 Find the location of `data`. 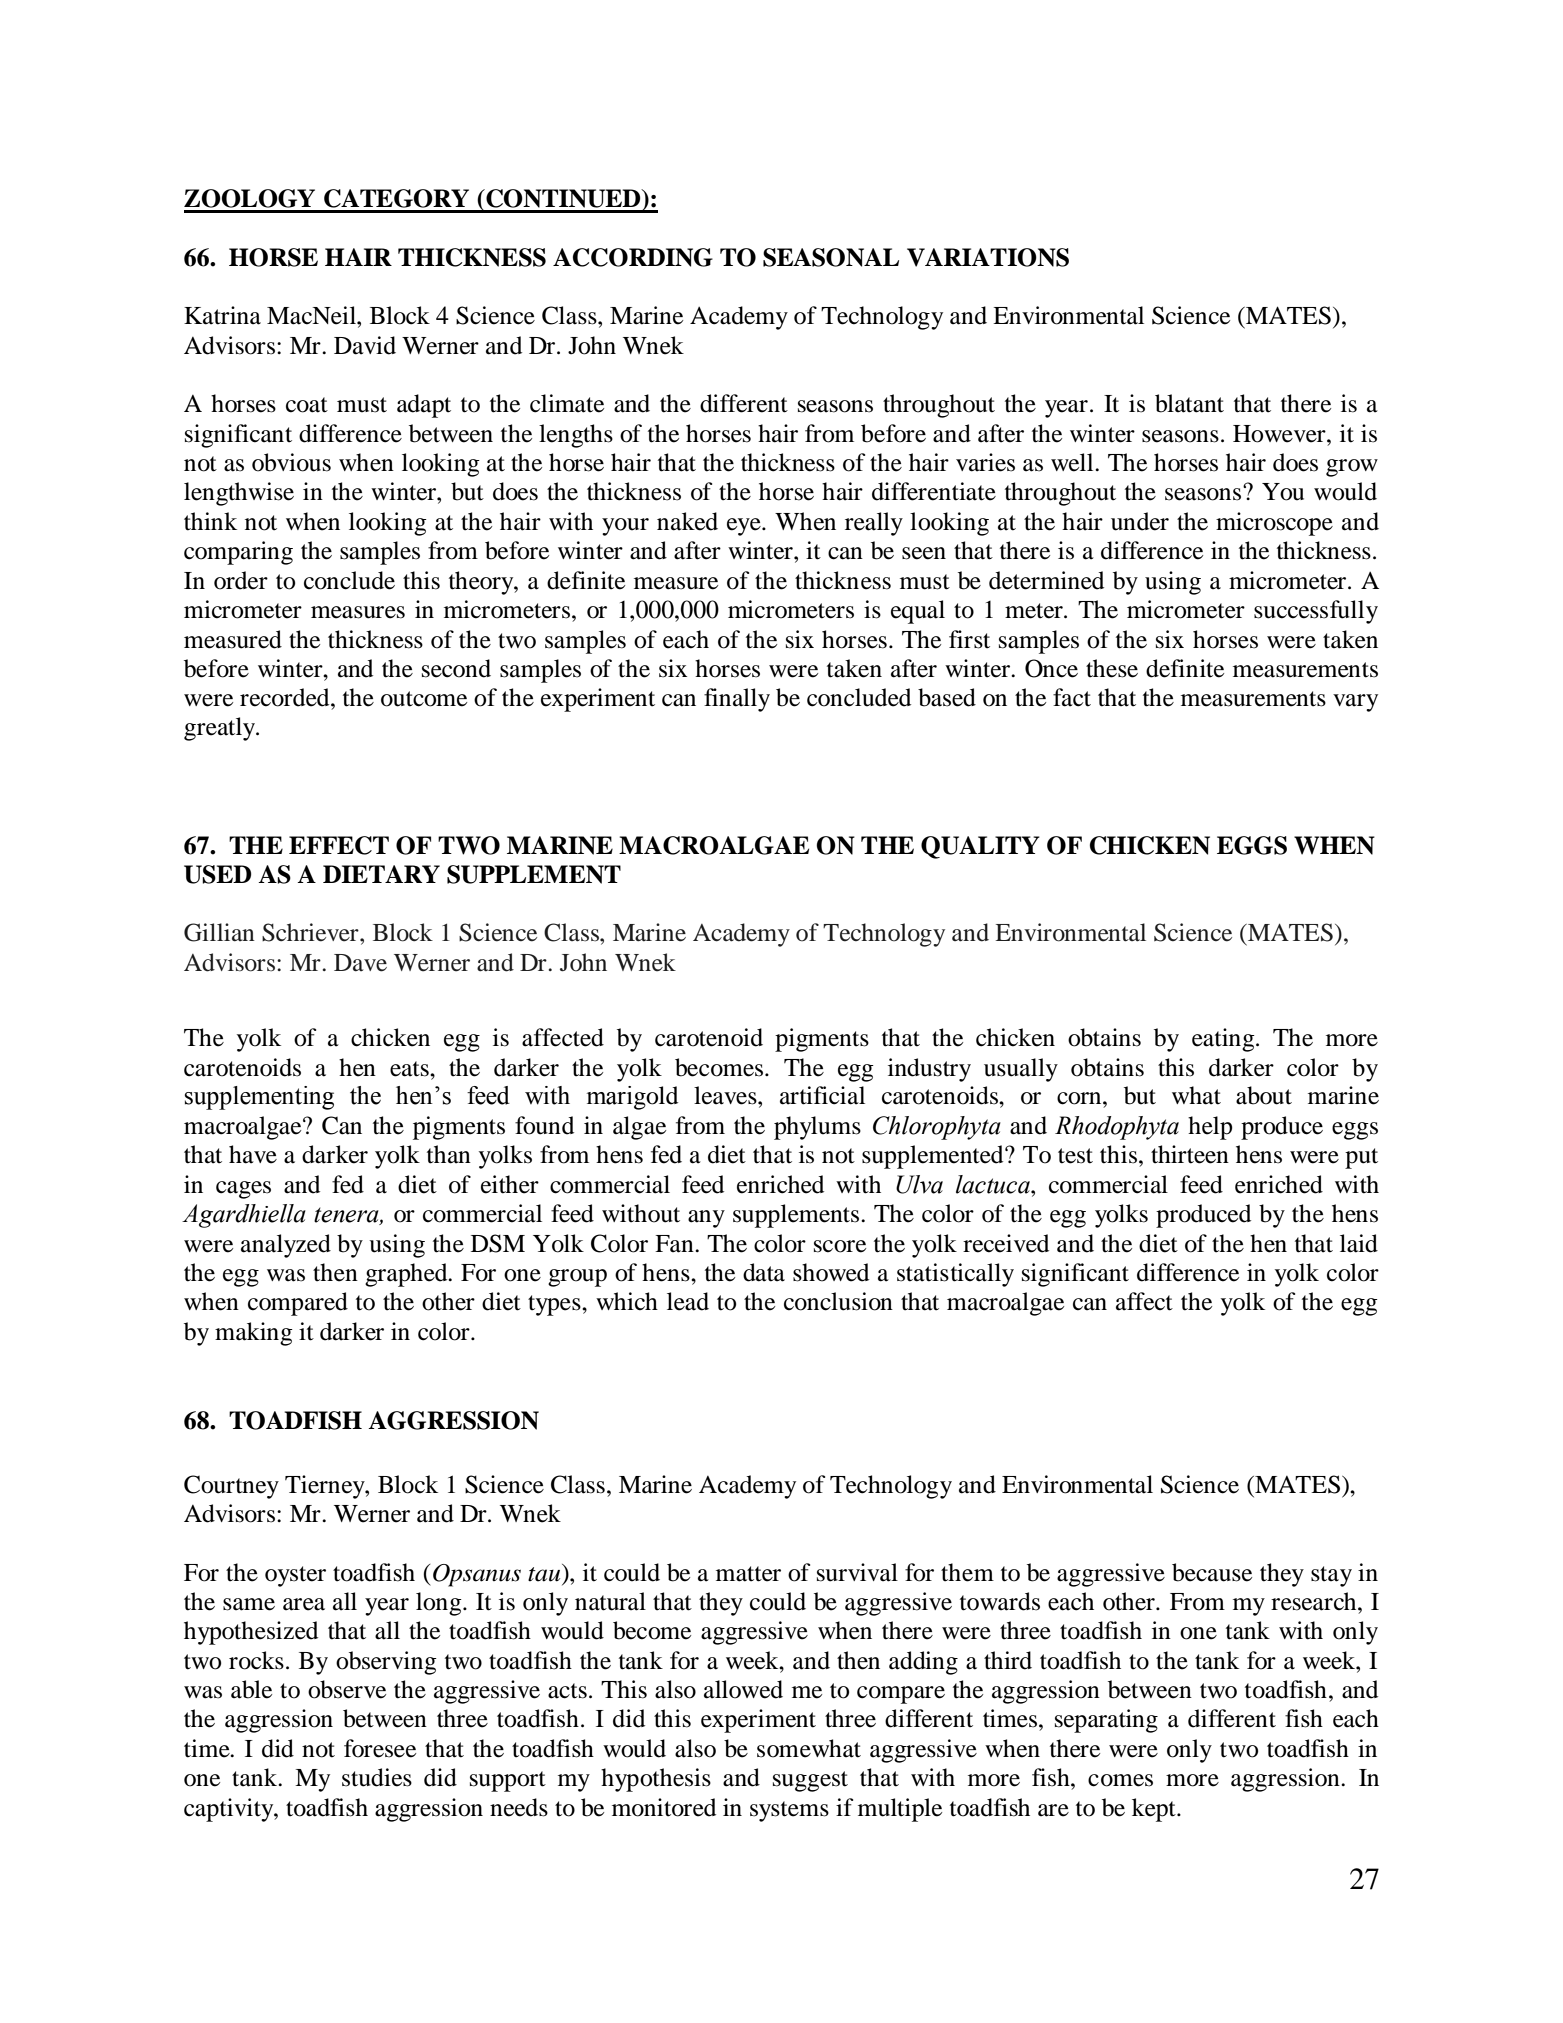

data is located at coordinates (764, 1272).
